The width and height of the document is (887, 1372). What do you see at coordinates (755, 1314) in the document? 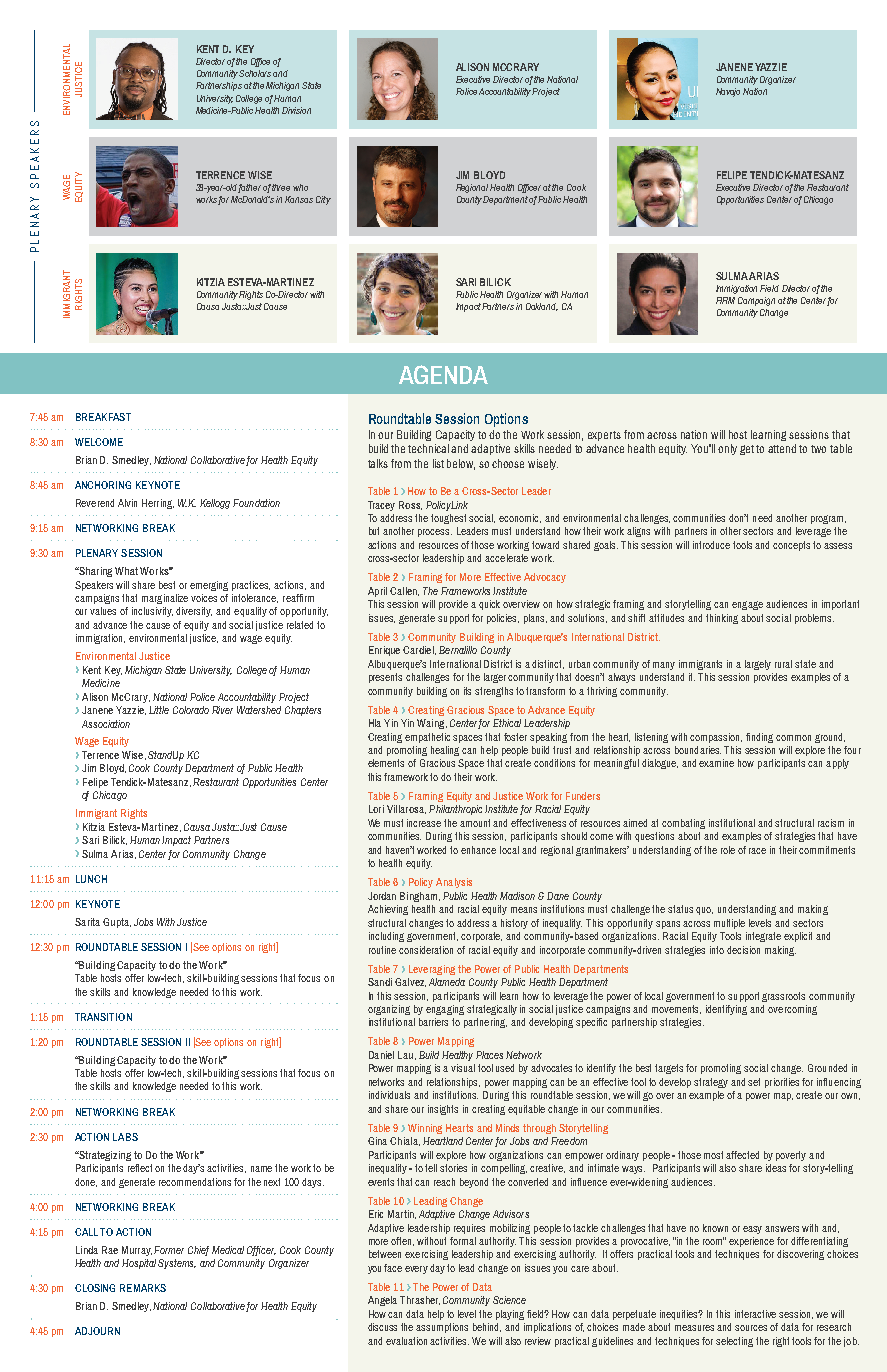
I see `interactive` at bounding box center [755, 1314].
